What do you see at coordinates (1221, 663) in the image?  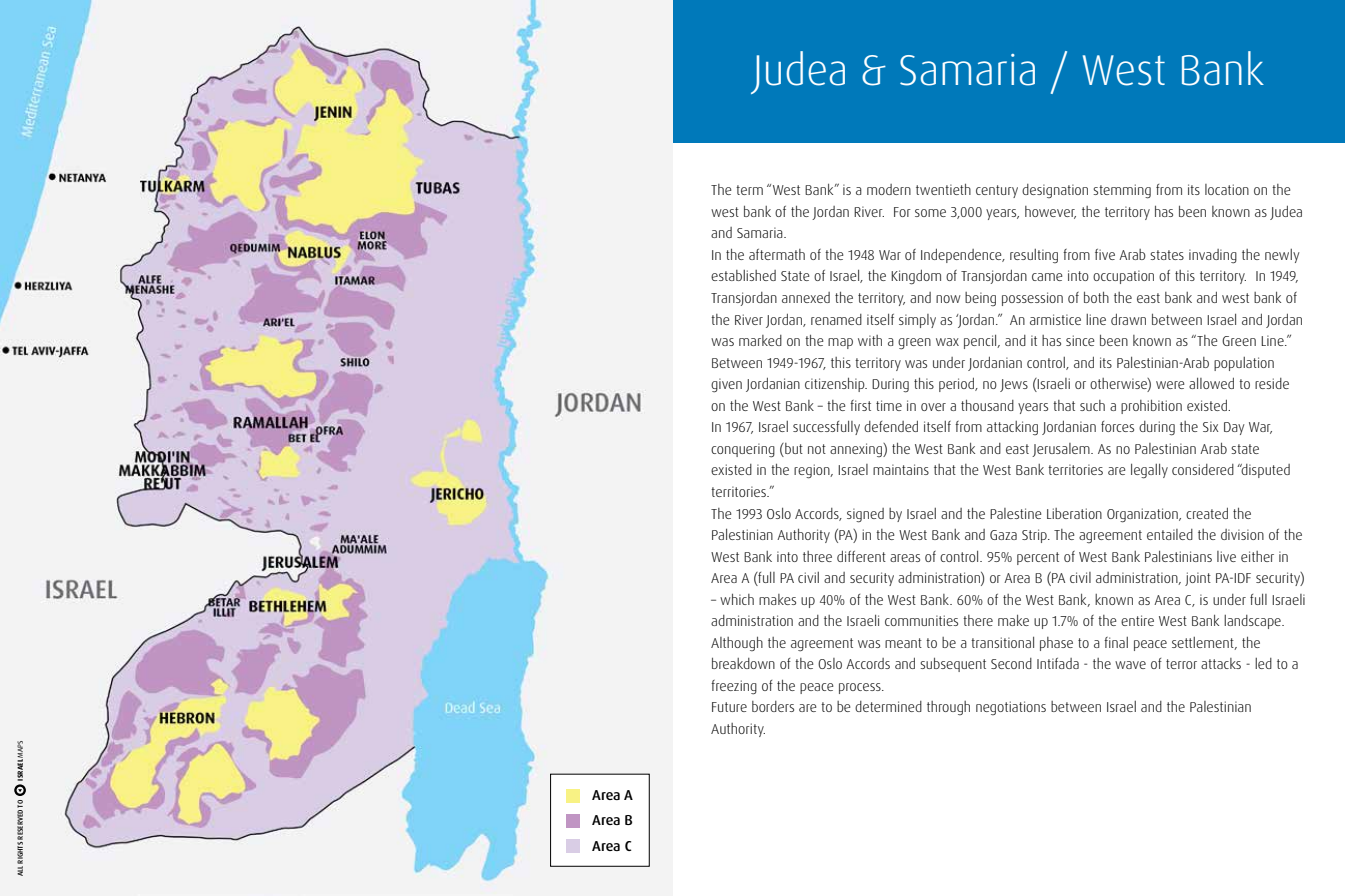 I see `attacks` at bounding box center [1221, 663].
